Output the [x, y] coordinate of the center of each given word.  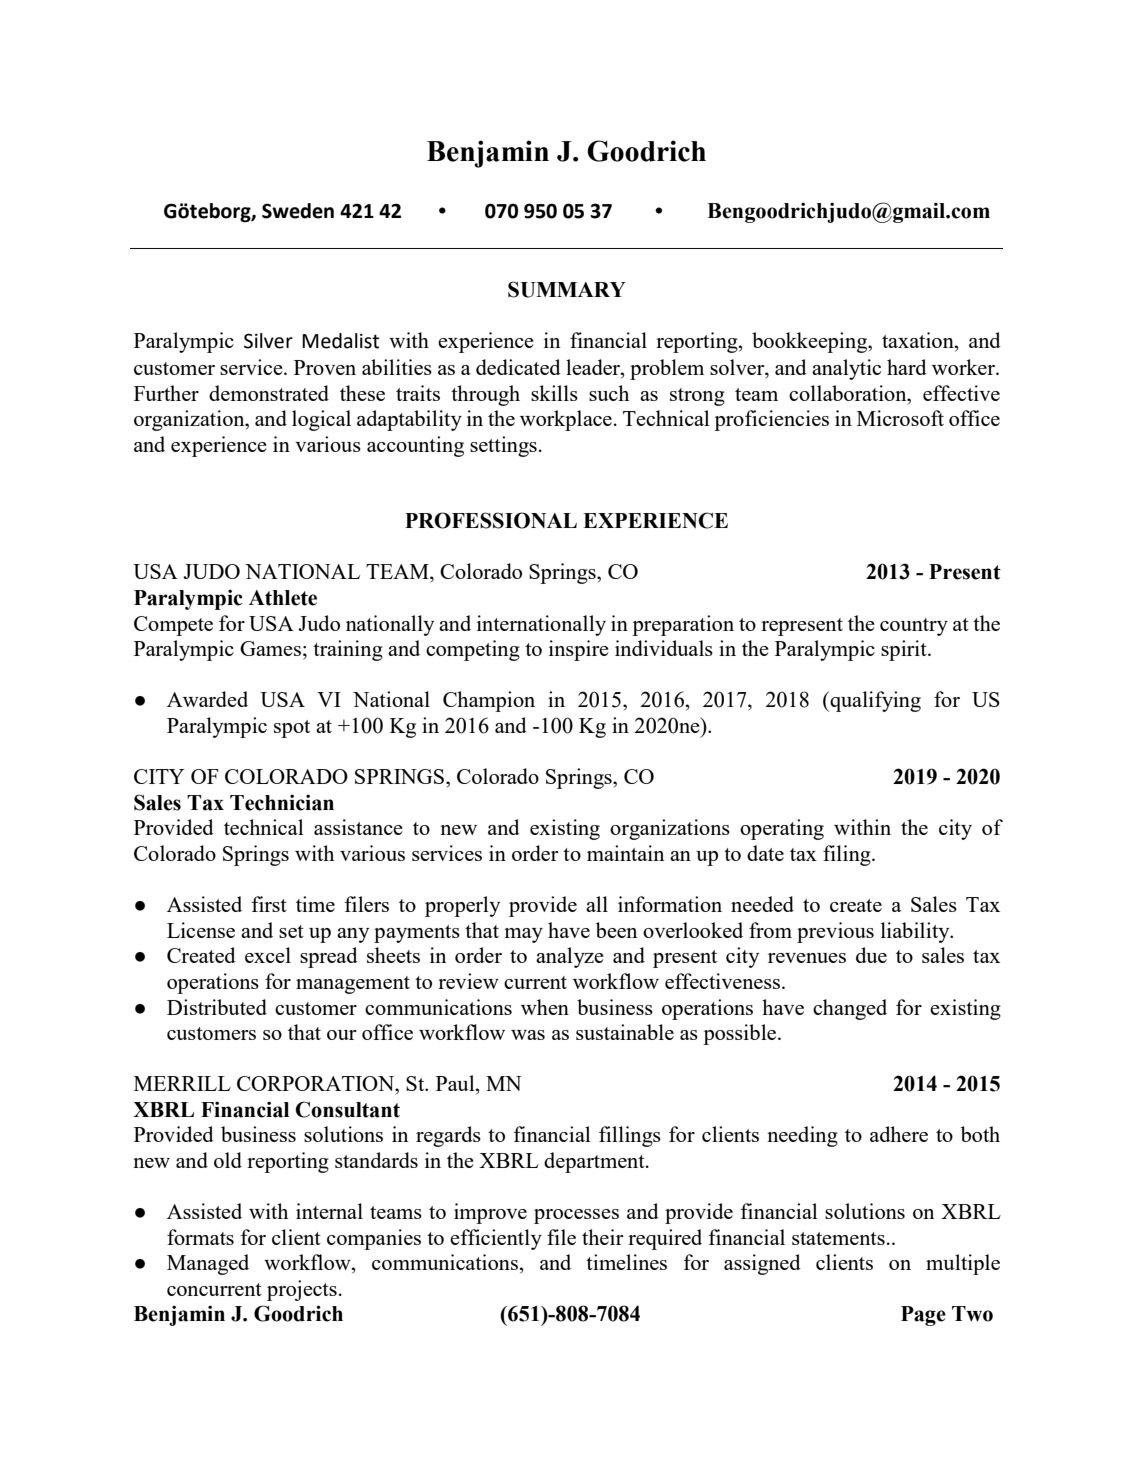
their [603, 1237]
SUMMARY [567, 289]
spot [292, 729]
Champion [489, 701]
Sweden [298, 211]
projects [302, 1290]
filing [848, 855]
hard [907, 367]
